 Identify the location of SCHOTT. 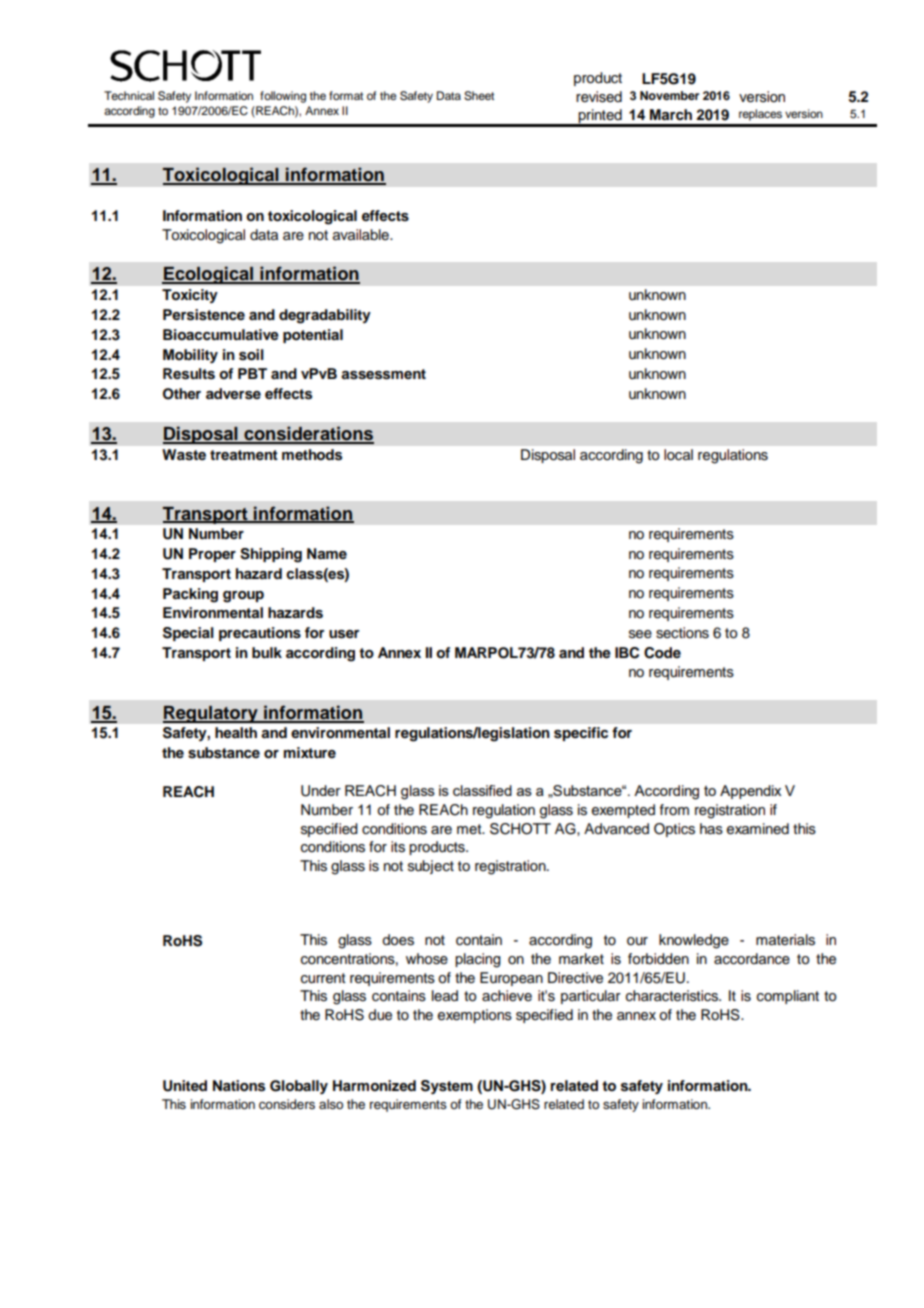
(520, 829).
